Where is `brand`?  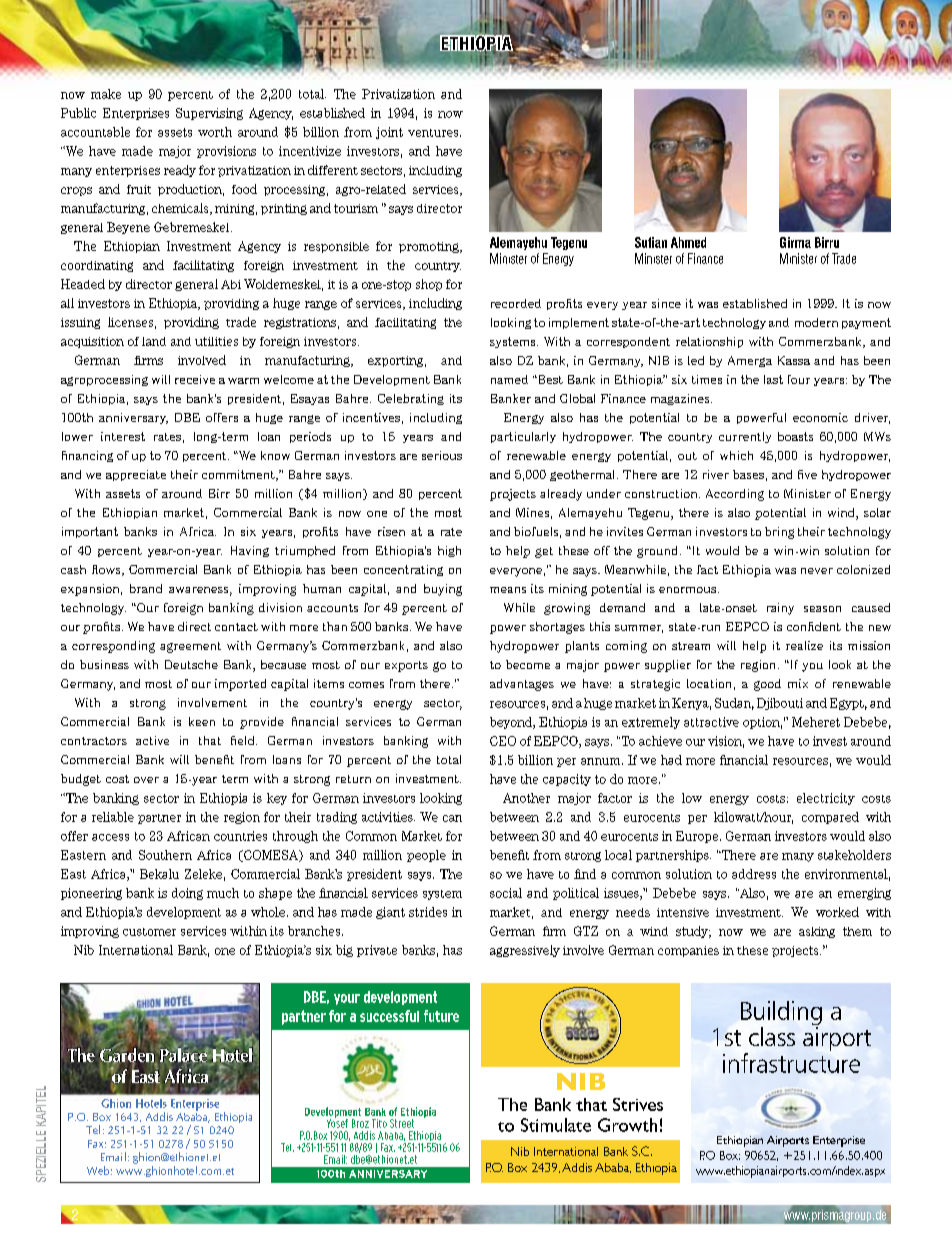 brand is located at coordinates (146, 588).
